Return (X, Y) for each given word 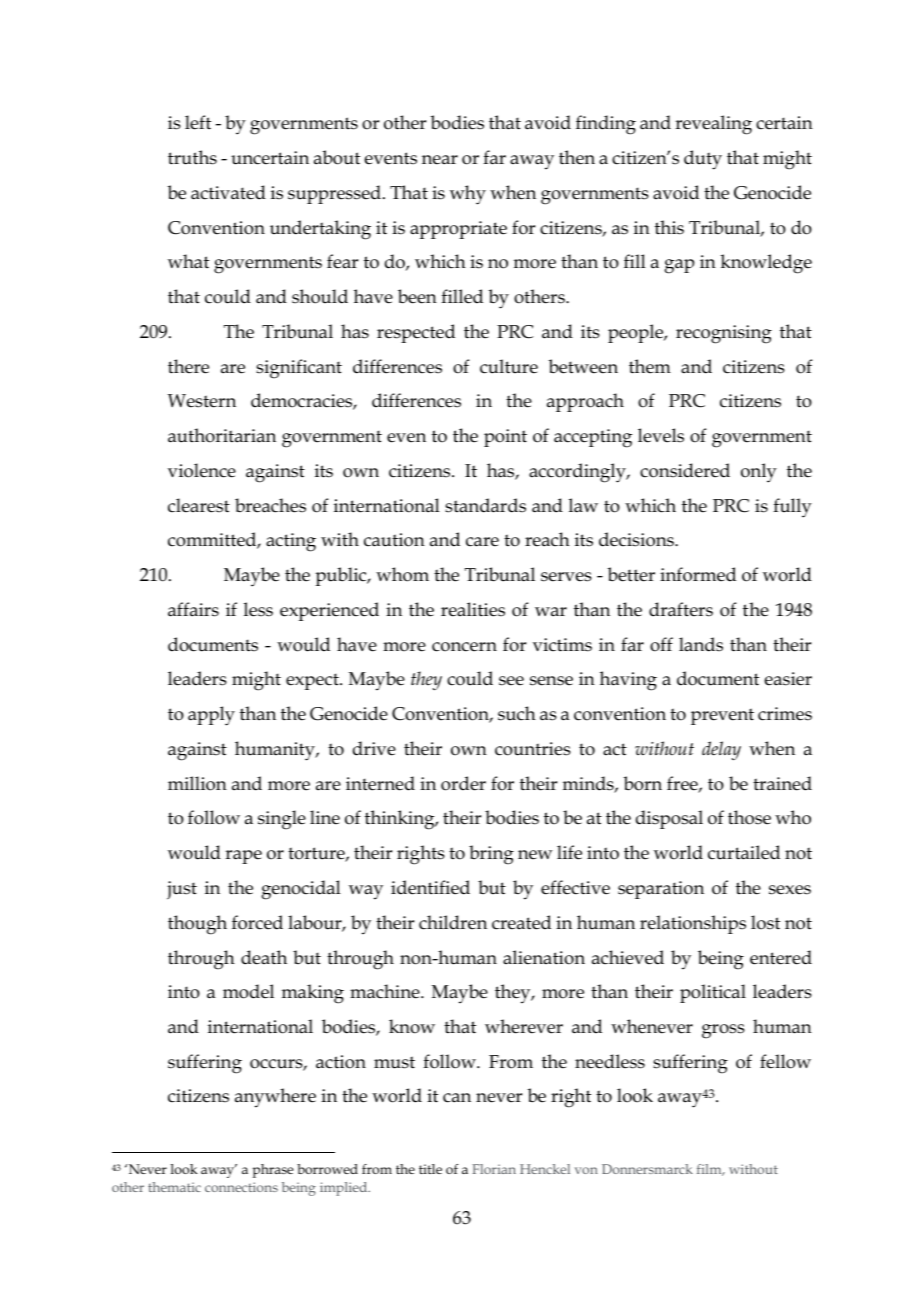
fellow (785, 1061)
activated (228, 192)
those (749, 817)
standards (485, 505)
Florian (494, 1169)
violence (202, 470)
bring (491, 855)
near (440, 160)
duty (703, 160)
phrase (273, 1171)
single (282, 820)
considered (685, 470)
